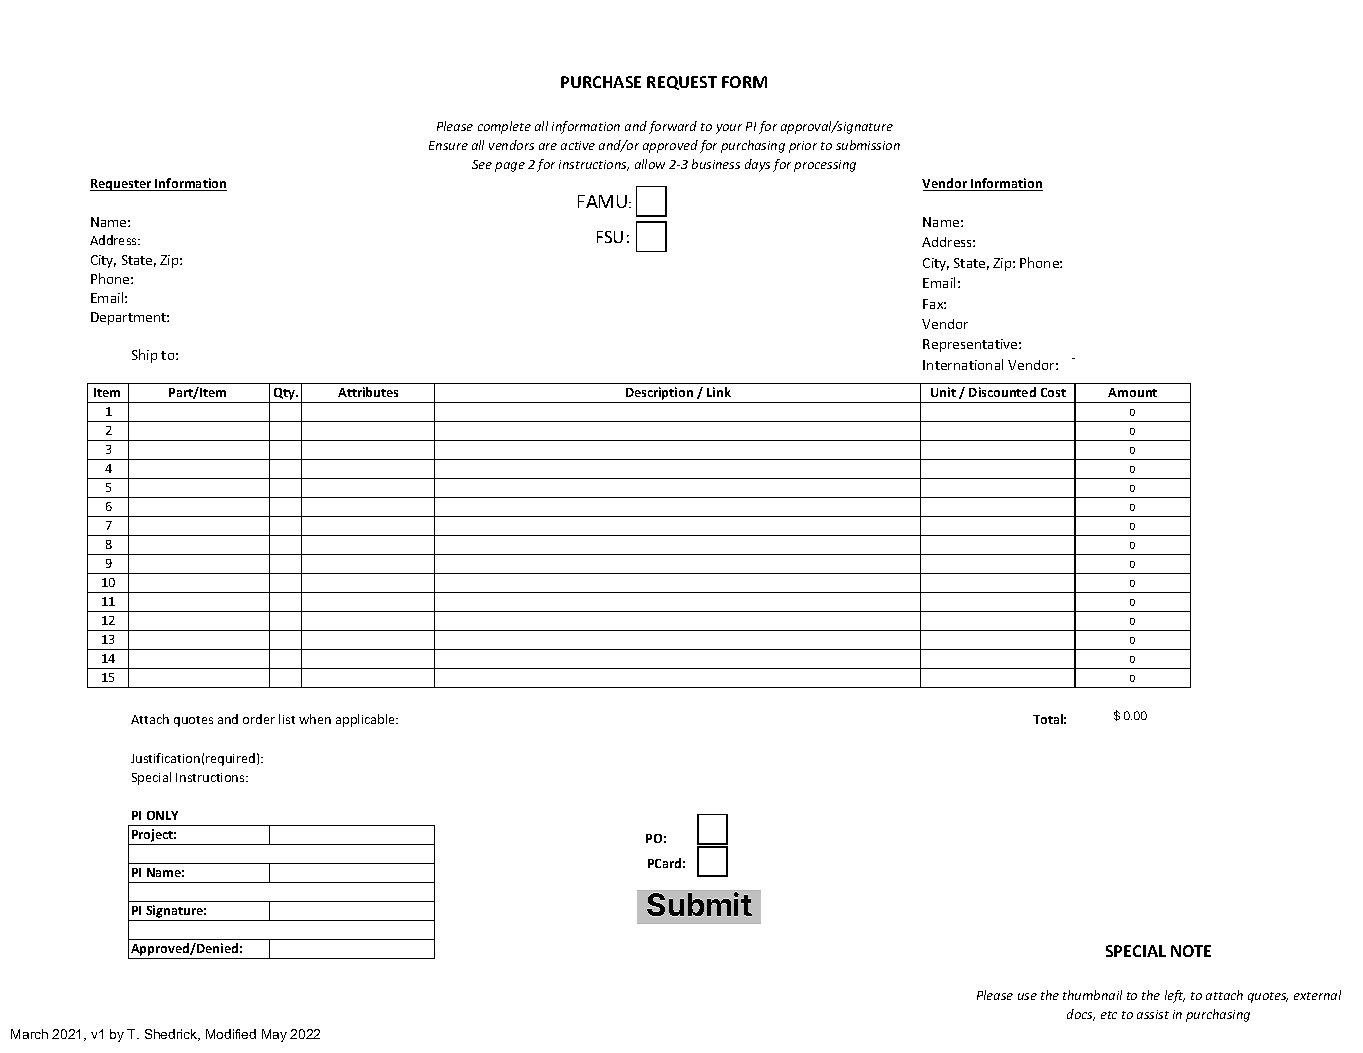  What do you see at coordinates (368, 392) in the screenshot?
I see `Attributes` at bounding box center [368, 392].
